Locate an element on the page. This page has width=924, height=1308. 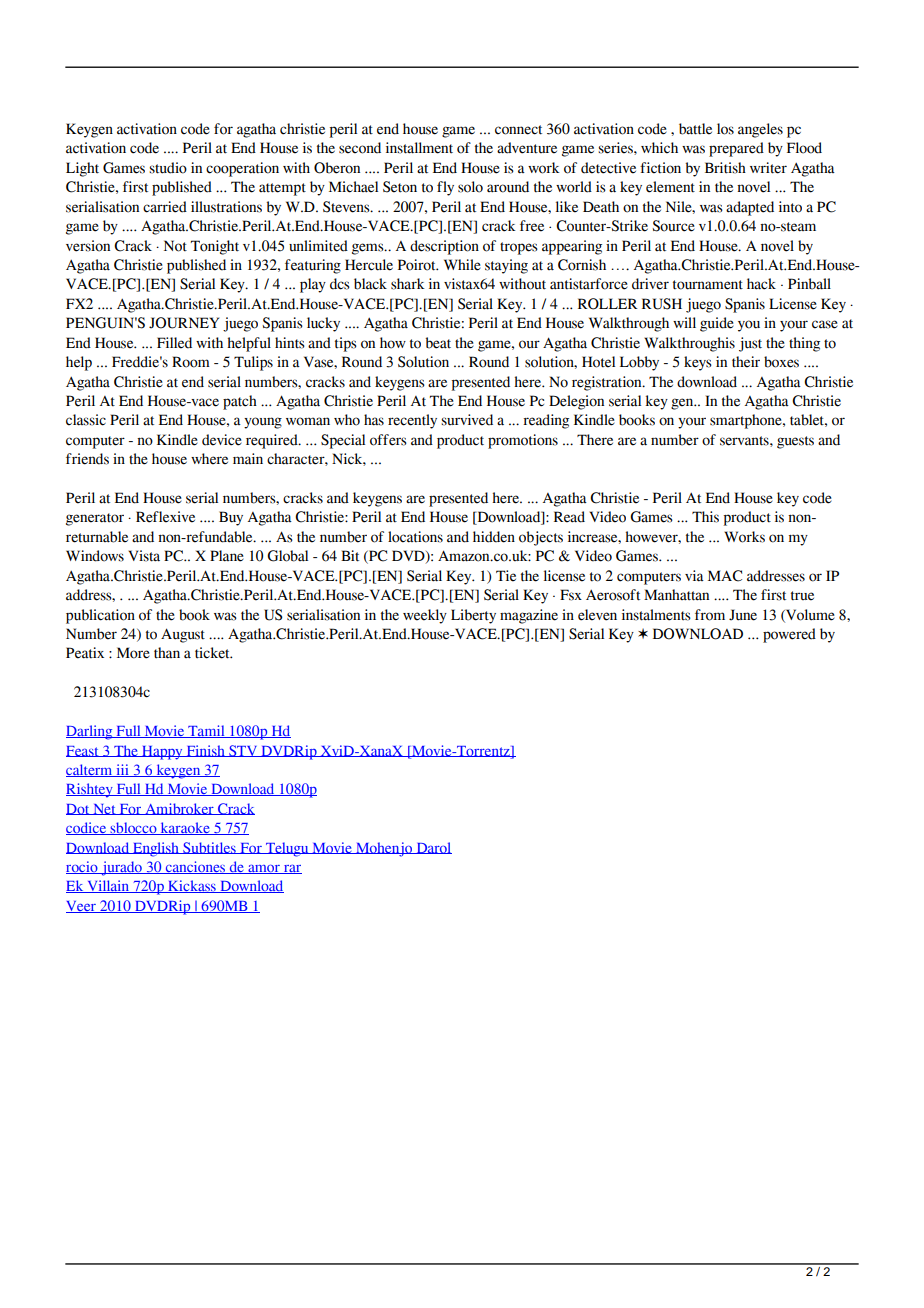
August is located at coordinates (183, 635).
